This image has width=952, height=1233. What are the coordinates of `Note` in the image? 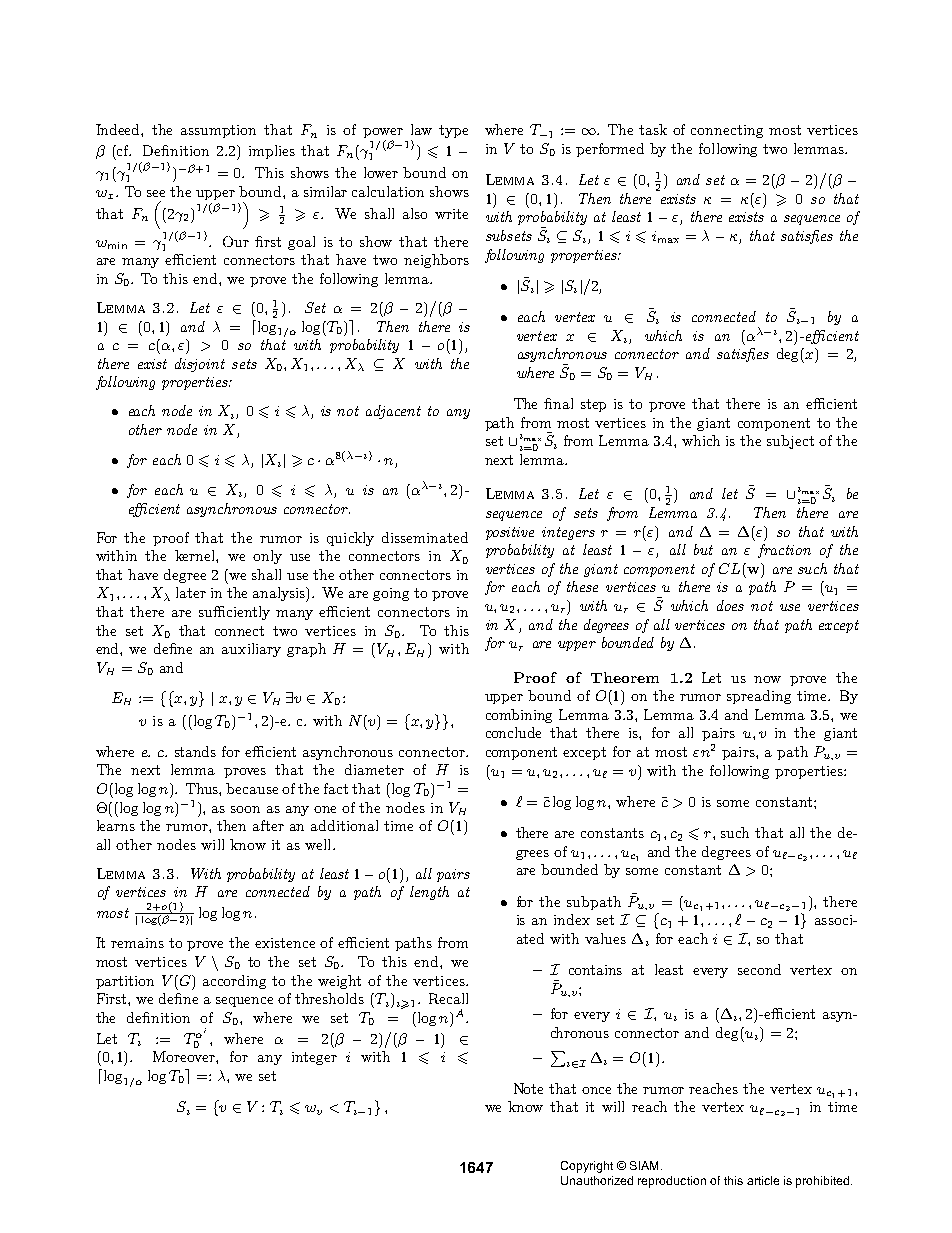 It's located at (528, 1088).
